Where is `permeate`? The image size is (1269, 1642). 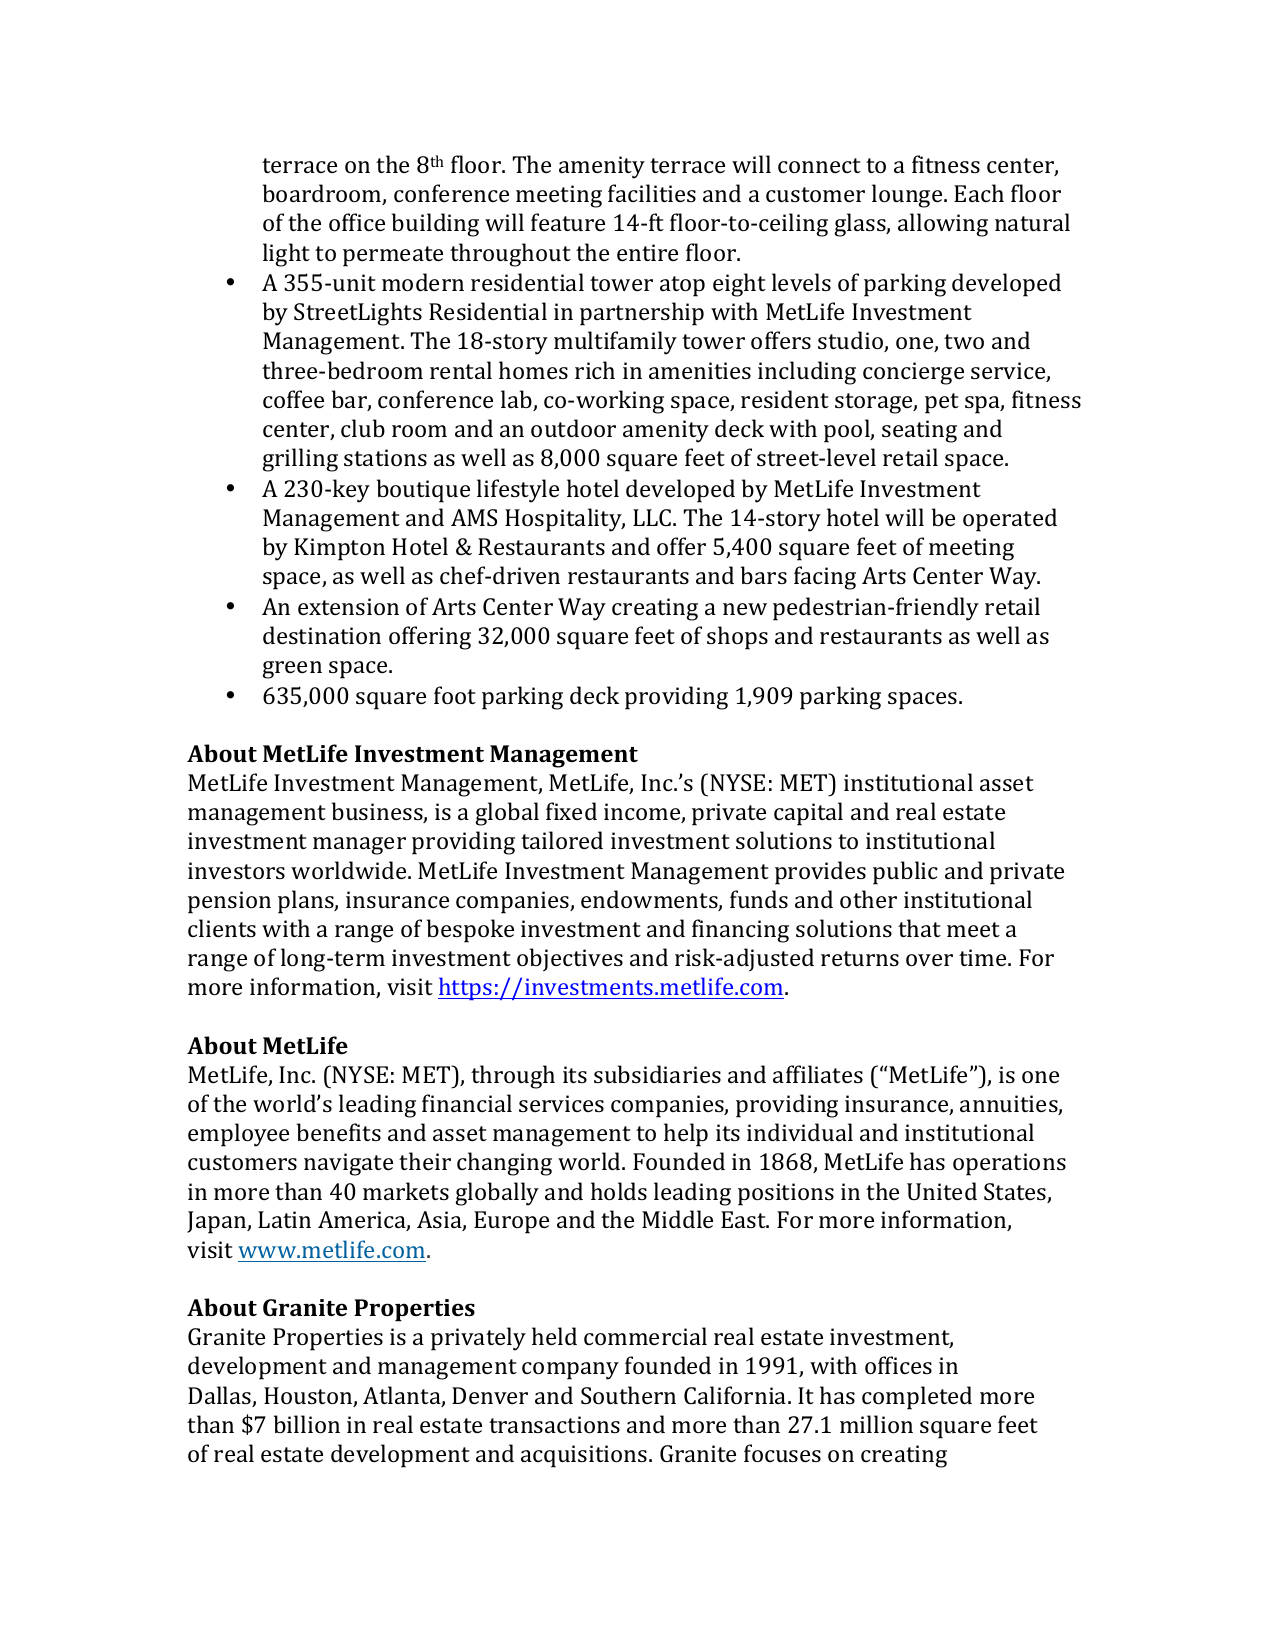
permeate is located at coordinates (393, 256).
